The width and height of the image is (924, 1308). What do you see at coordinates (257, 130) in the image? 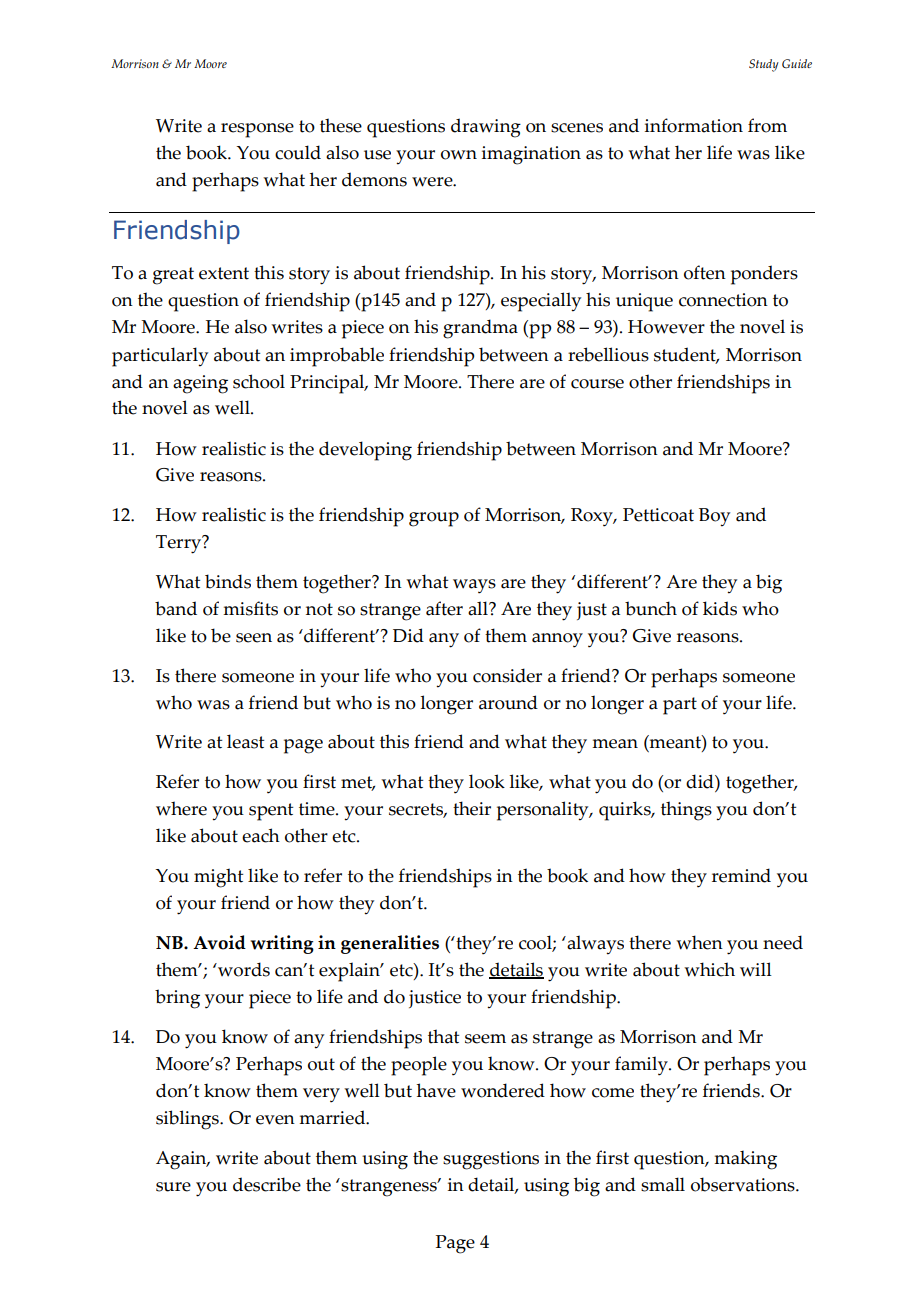
I see `response` at bounding box center [257, 130].
